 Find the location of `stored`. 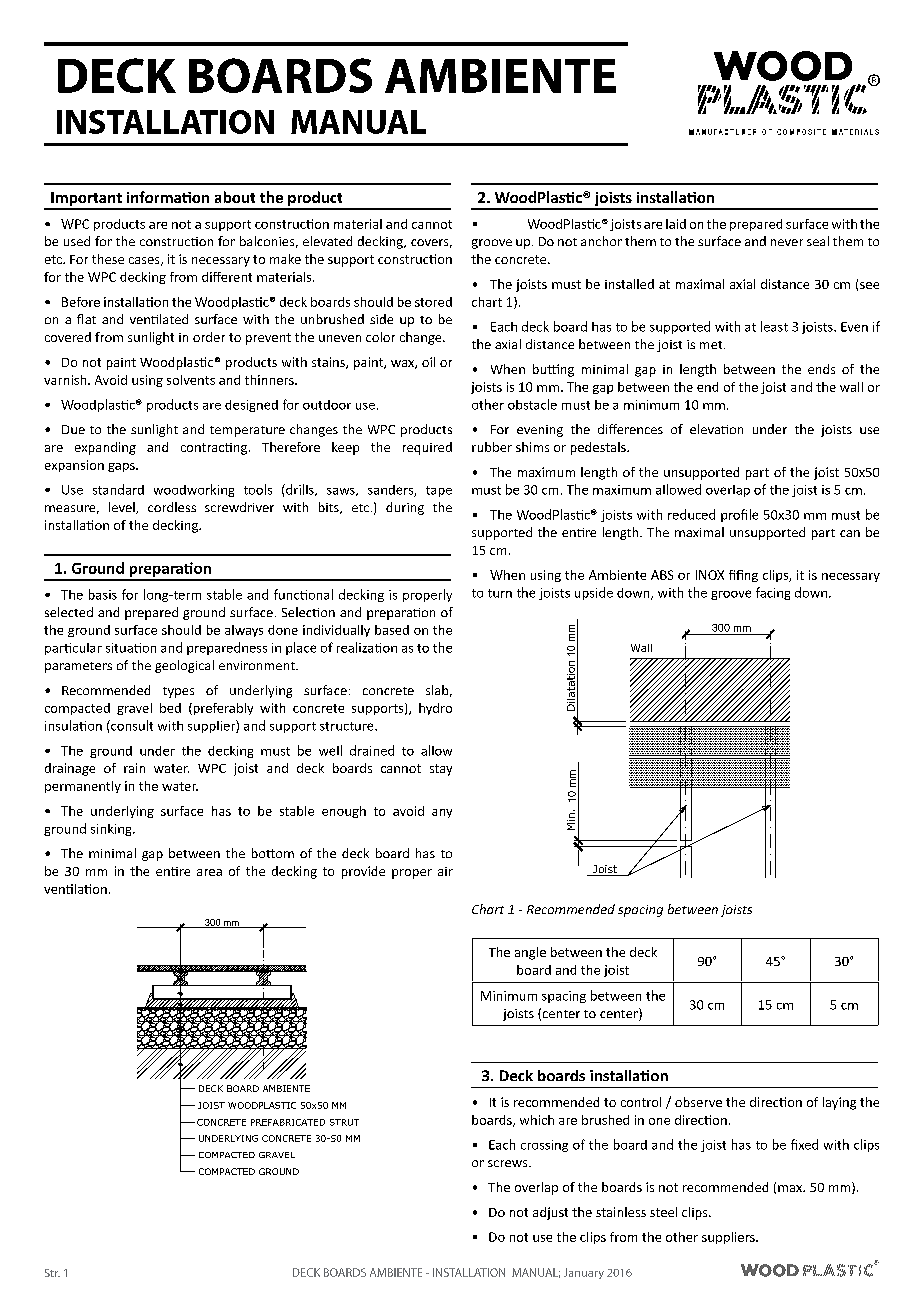

stored is located at coordinates (433, 302).
